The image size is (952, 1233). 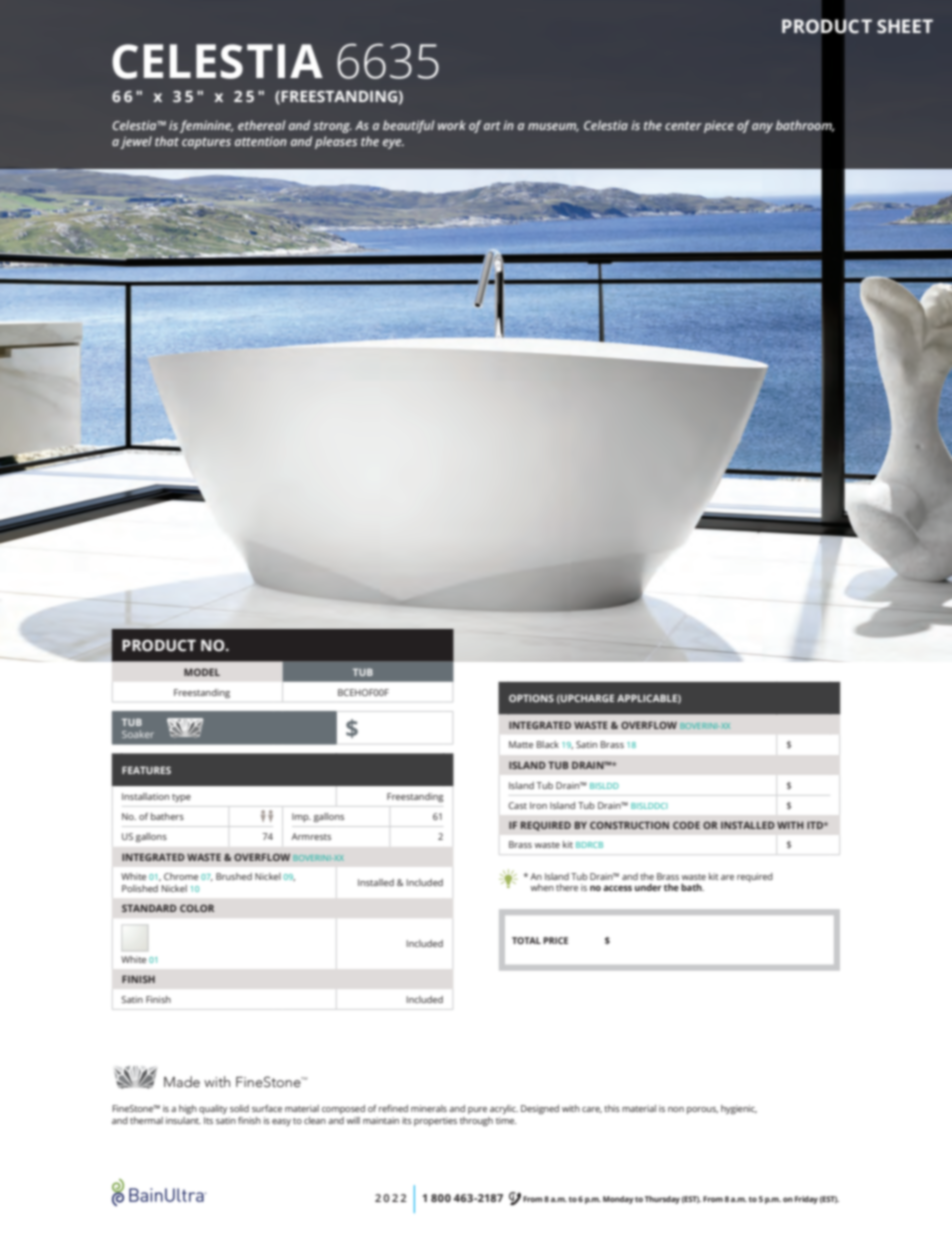 What do you see at coordinates (686, 825) in the screenshot?
I see `CODE` at bounding box center [686, 825].
